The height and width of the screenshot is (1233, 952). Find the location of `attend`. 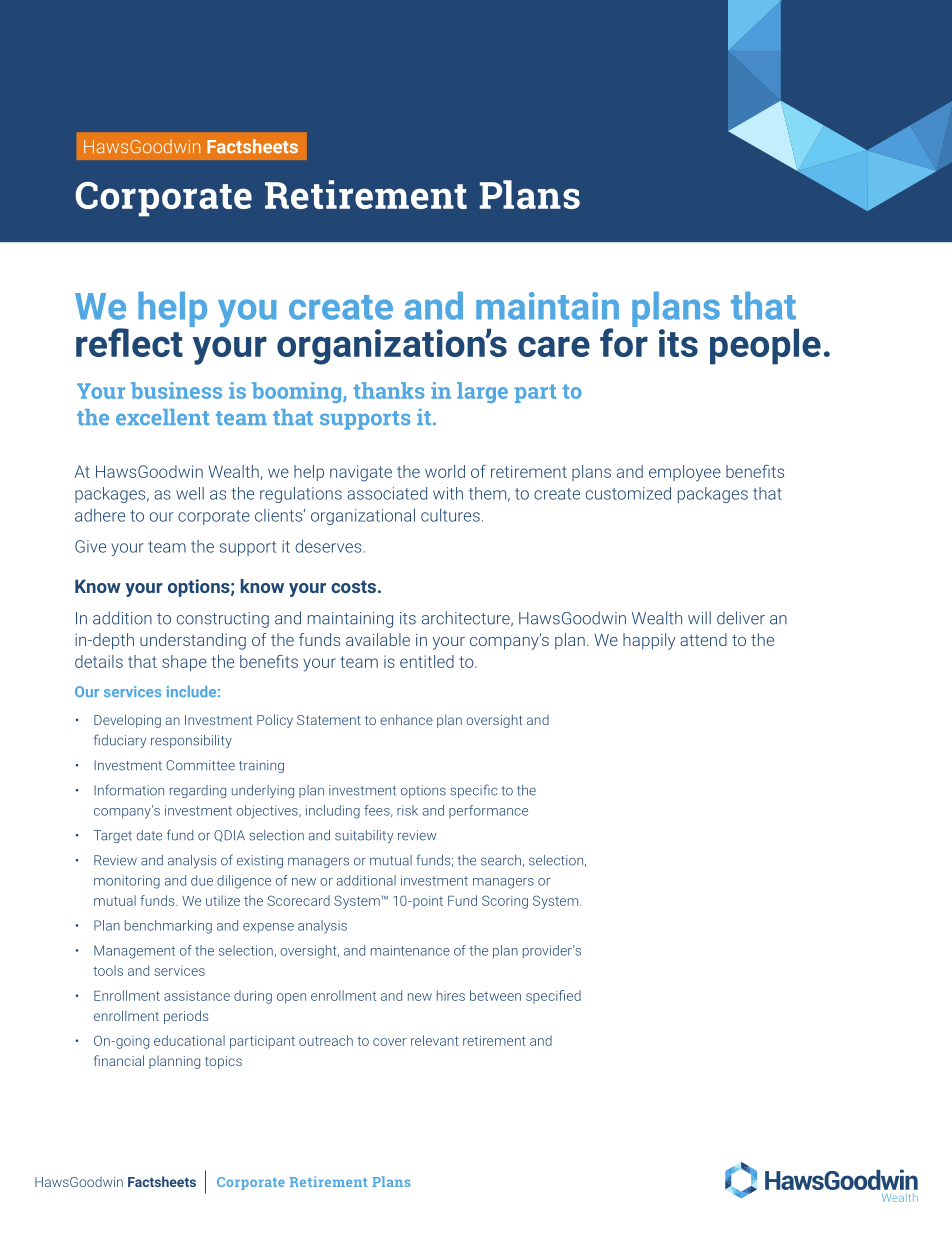

attend is located at coordinates (703, 639).
